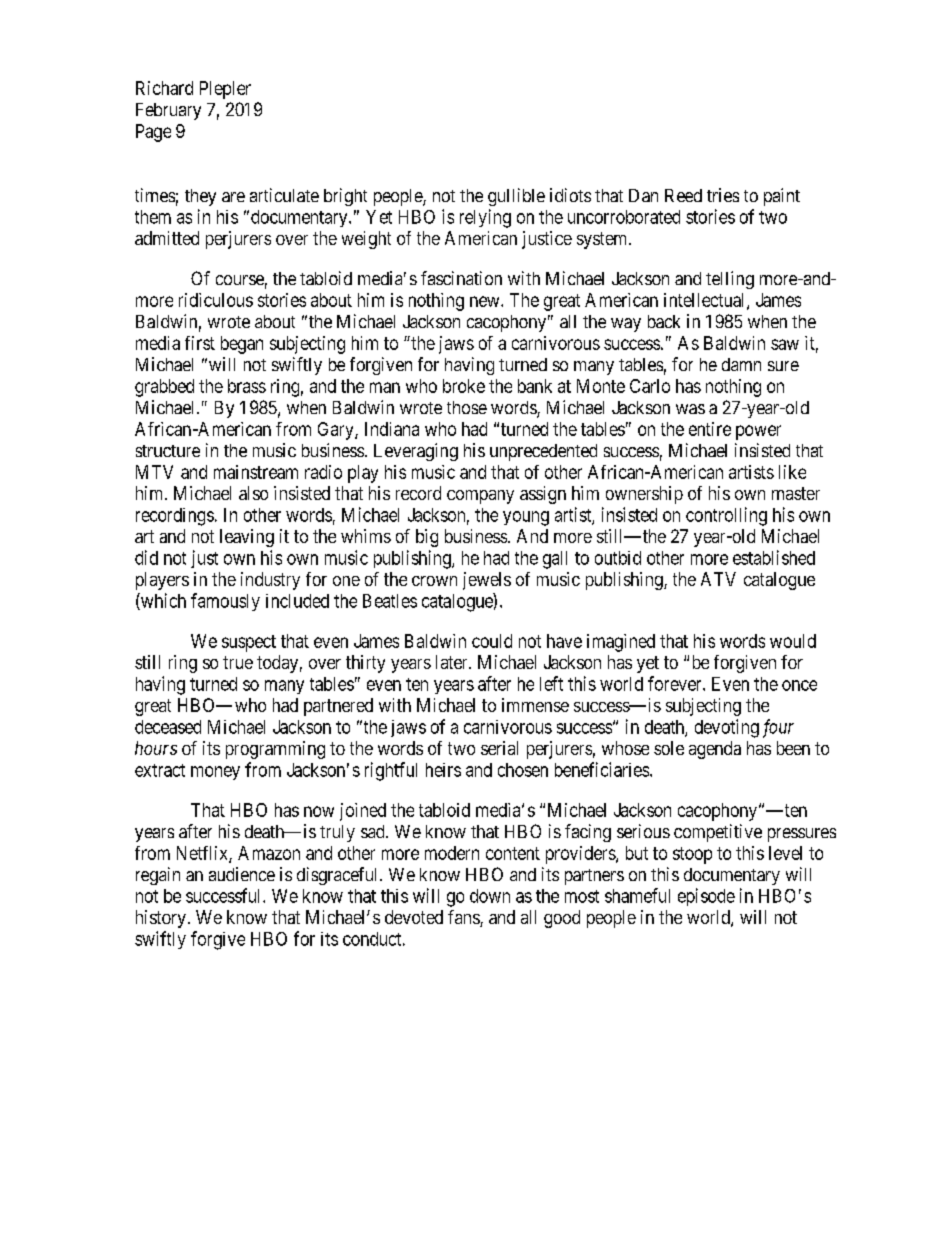 This document has width=952, height=1233. What do you see at coordinates (706, 301) in the document?
I see `intellectual` at bounding box center [706, 301].
